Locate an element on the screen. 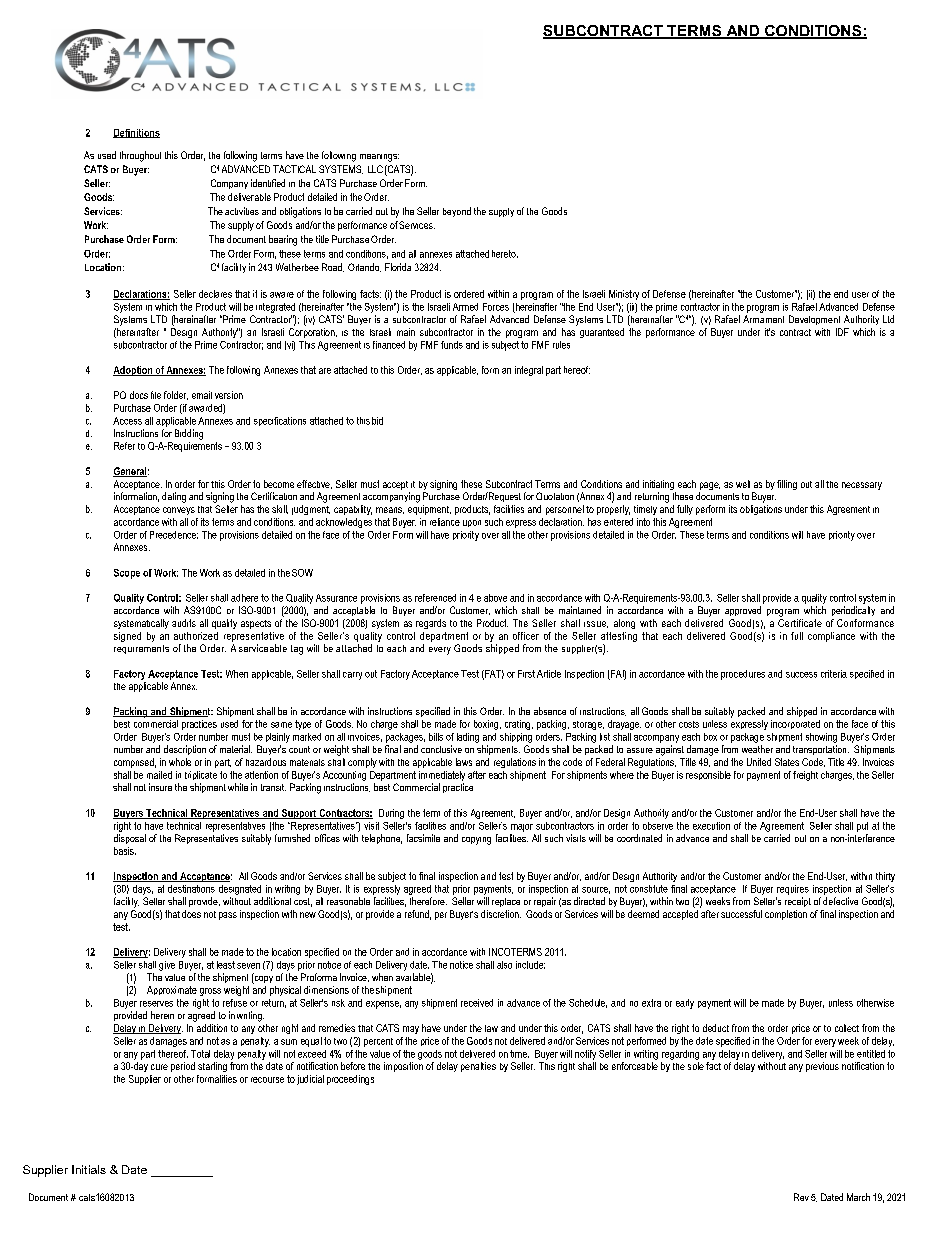 The image size is (952, 1233). March is located at coordinates (858, 1197).
